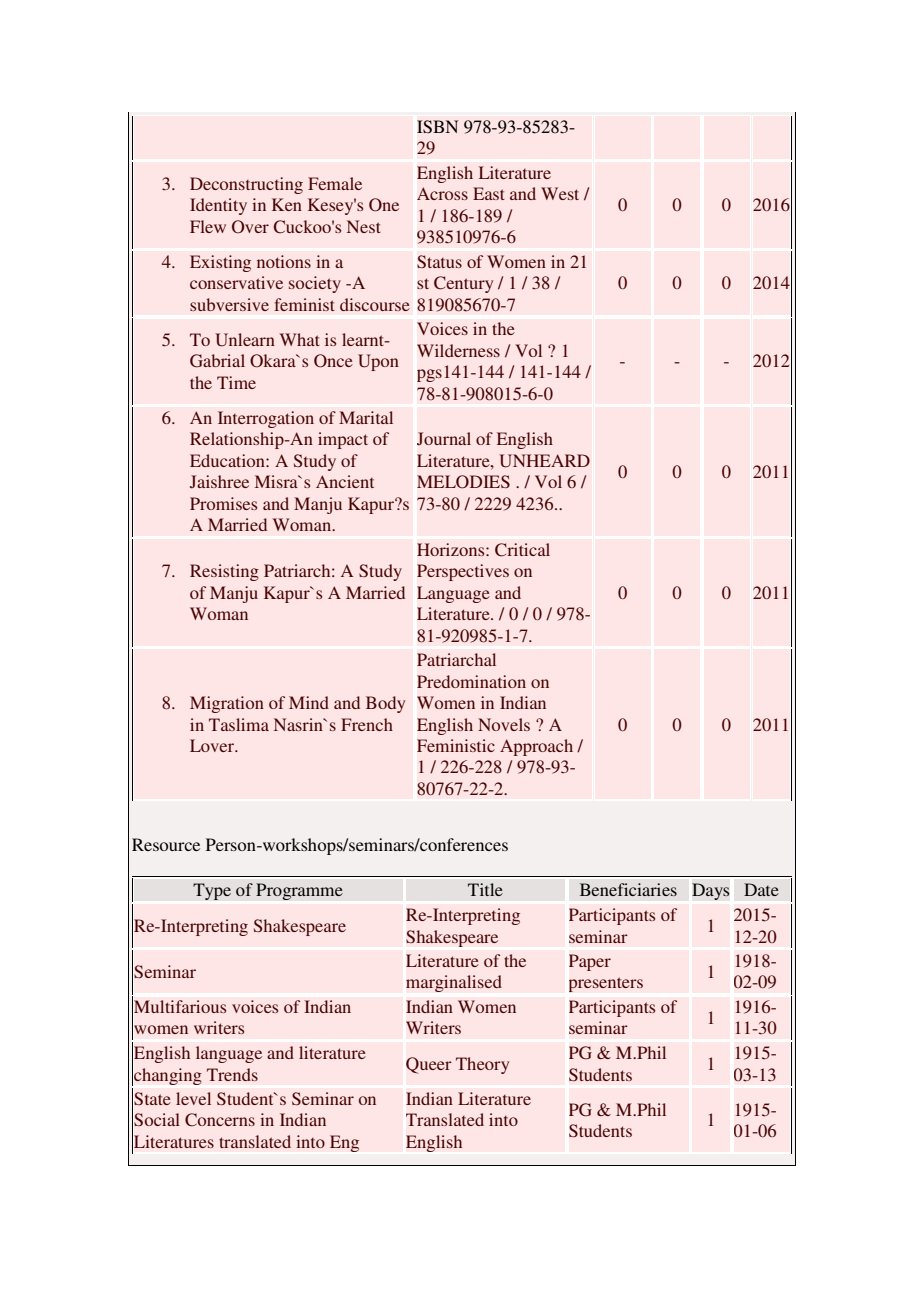 The height and width of the screenshot is (1308, 924). Describe the element at coordinates (458, 350) in the screenshot. I see `Wilderness` at that location.
